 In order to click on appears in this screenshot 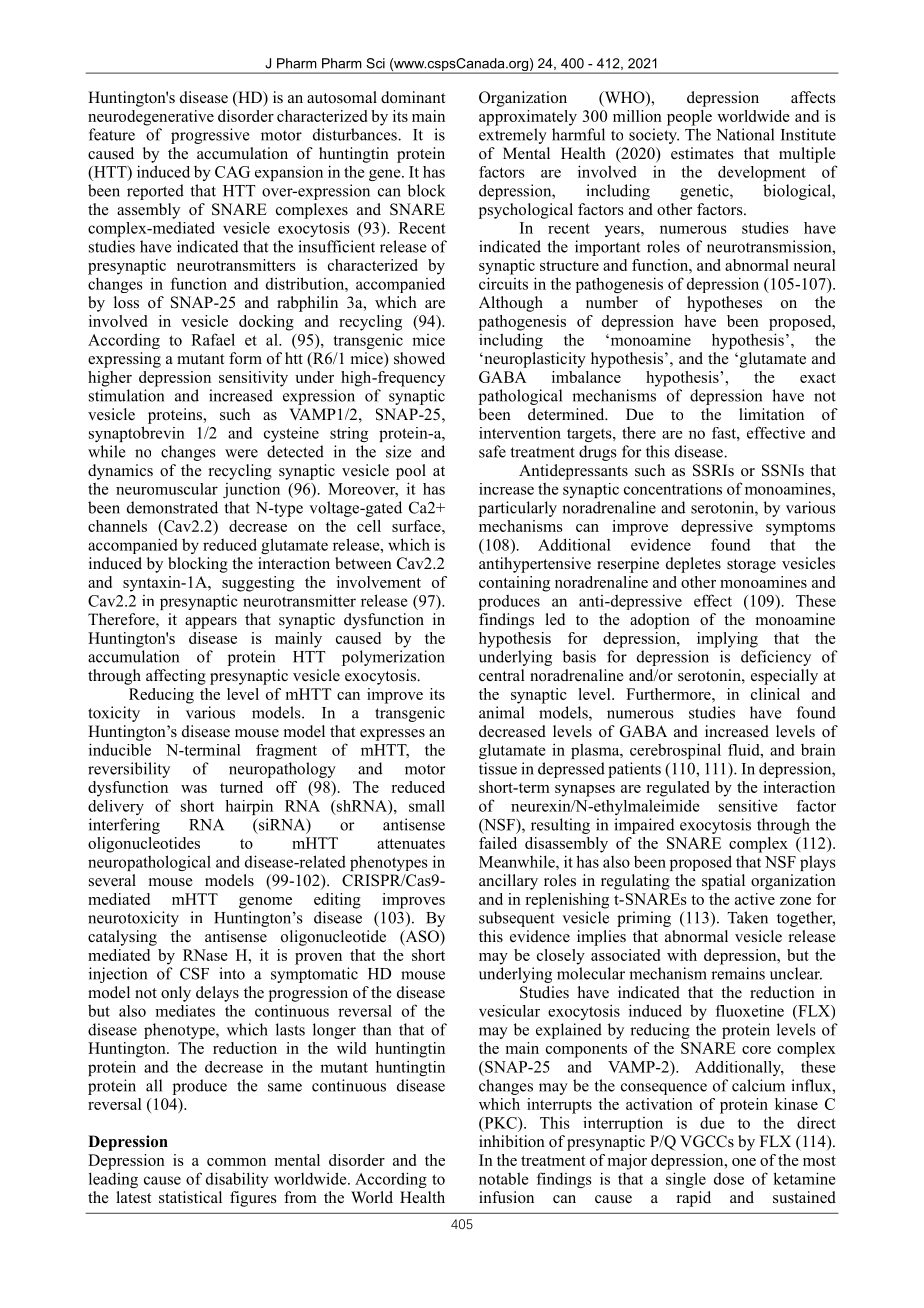, I will do `click(211, 623)`.
